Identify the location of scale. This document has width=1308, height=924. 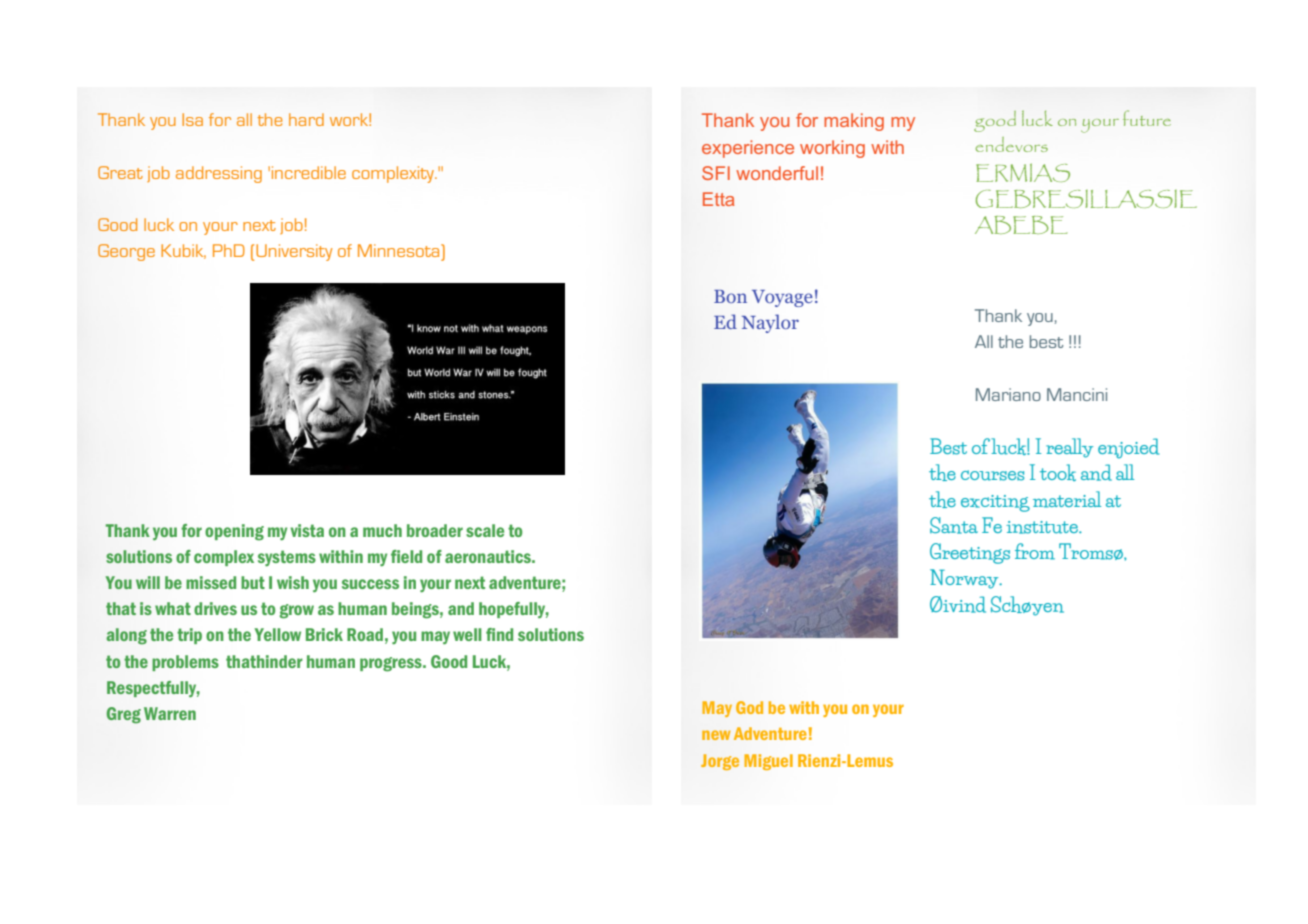
(485, 530).
